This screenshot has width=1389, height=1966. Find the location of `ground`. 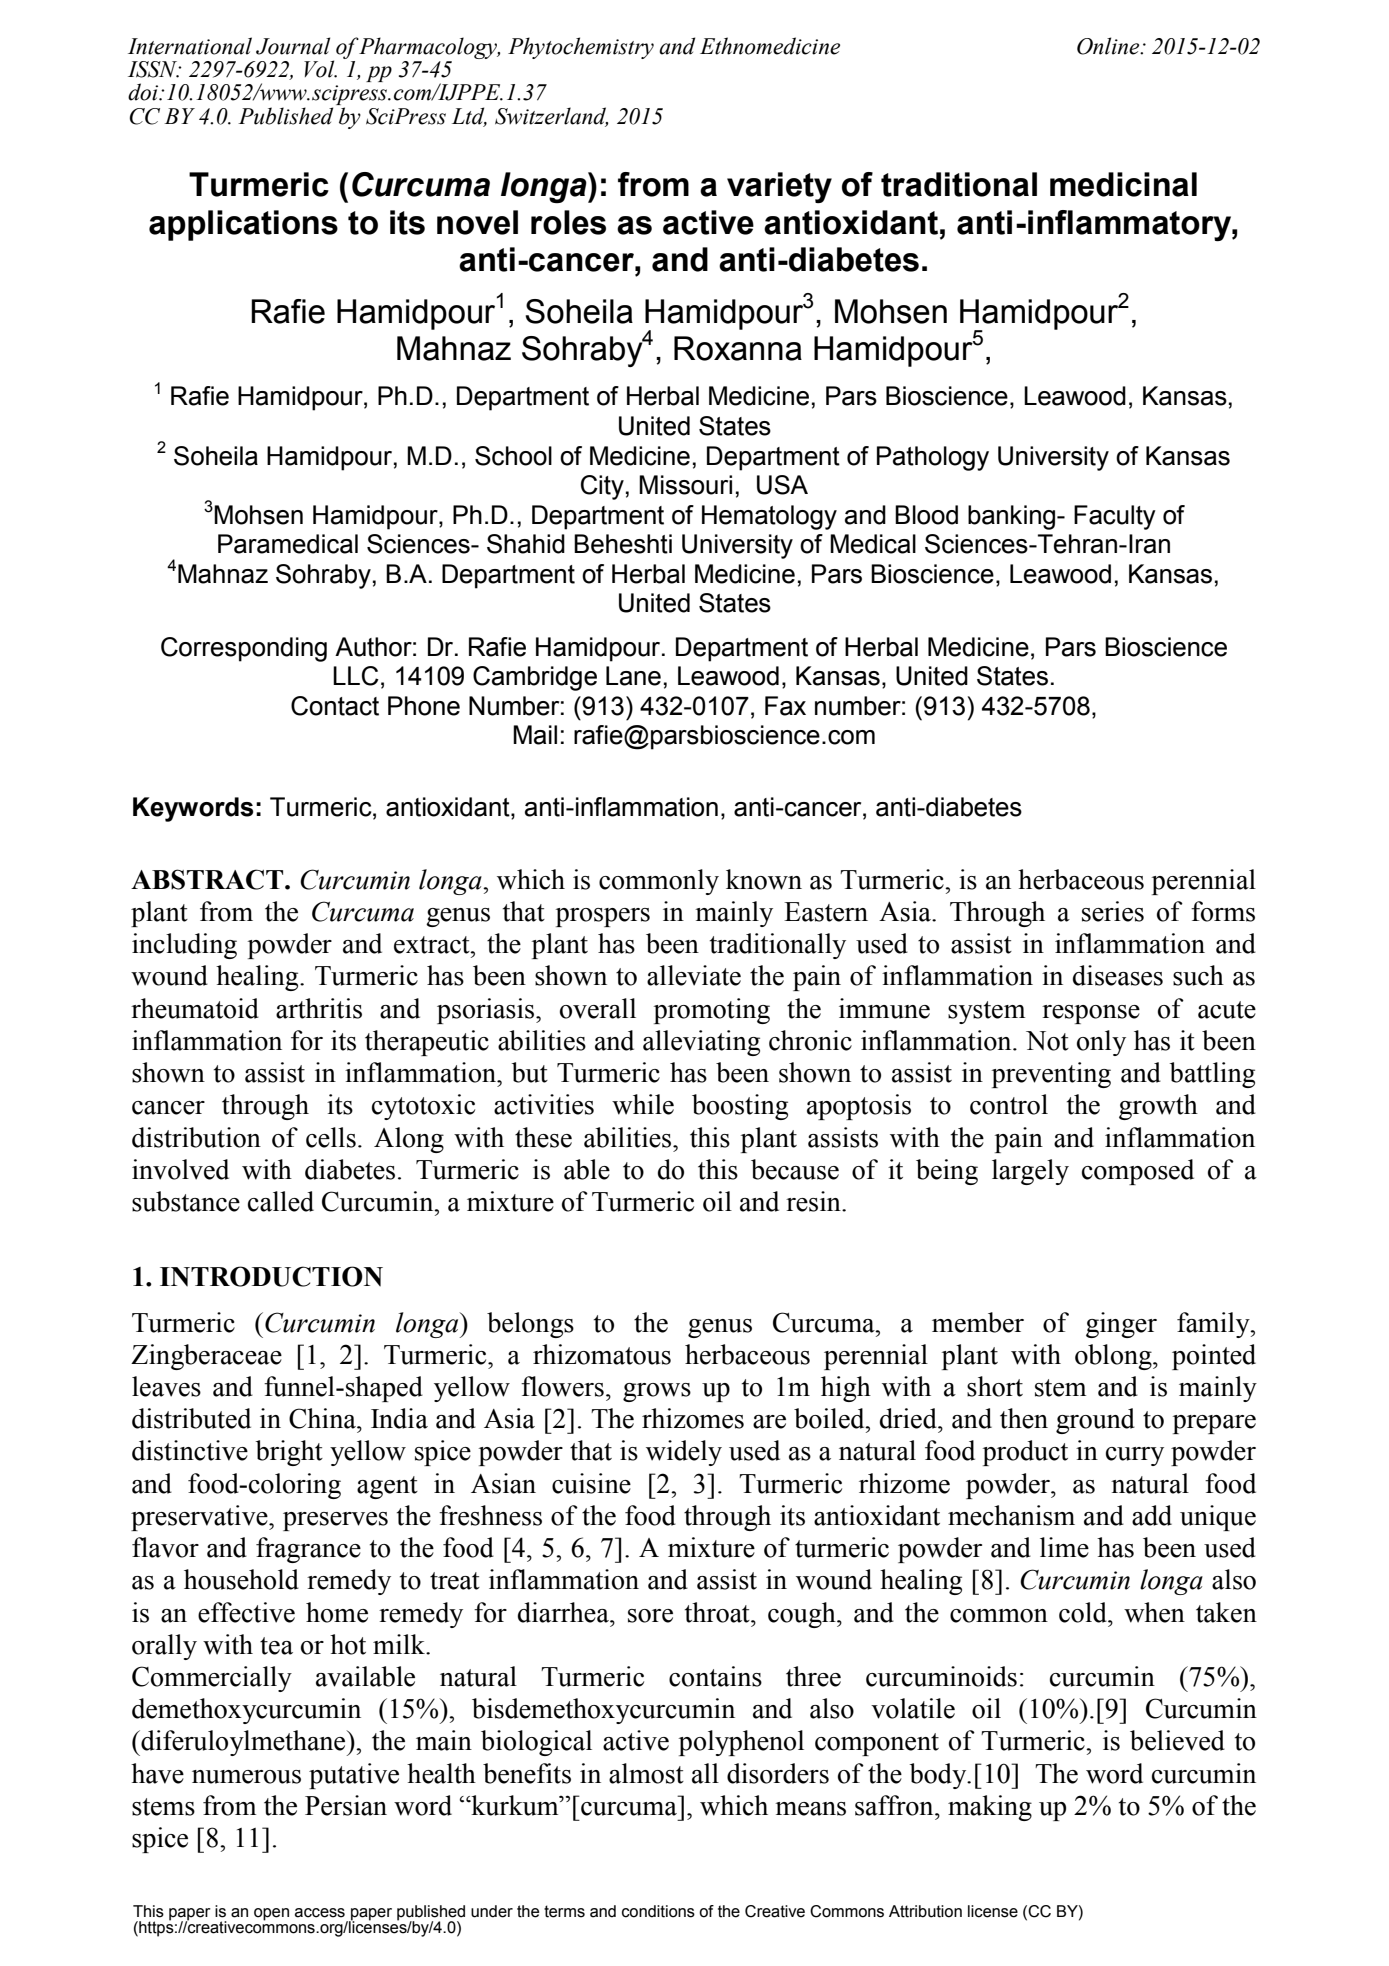

ground is located at coordinates (1095, 1421).
